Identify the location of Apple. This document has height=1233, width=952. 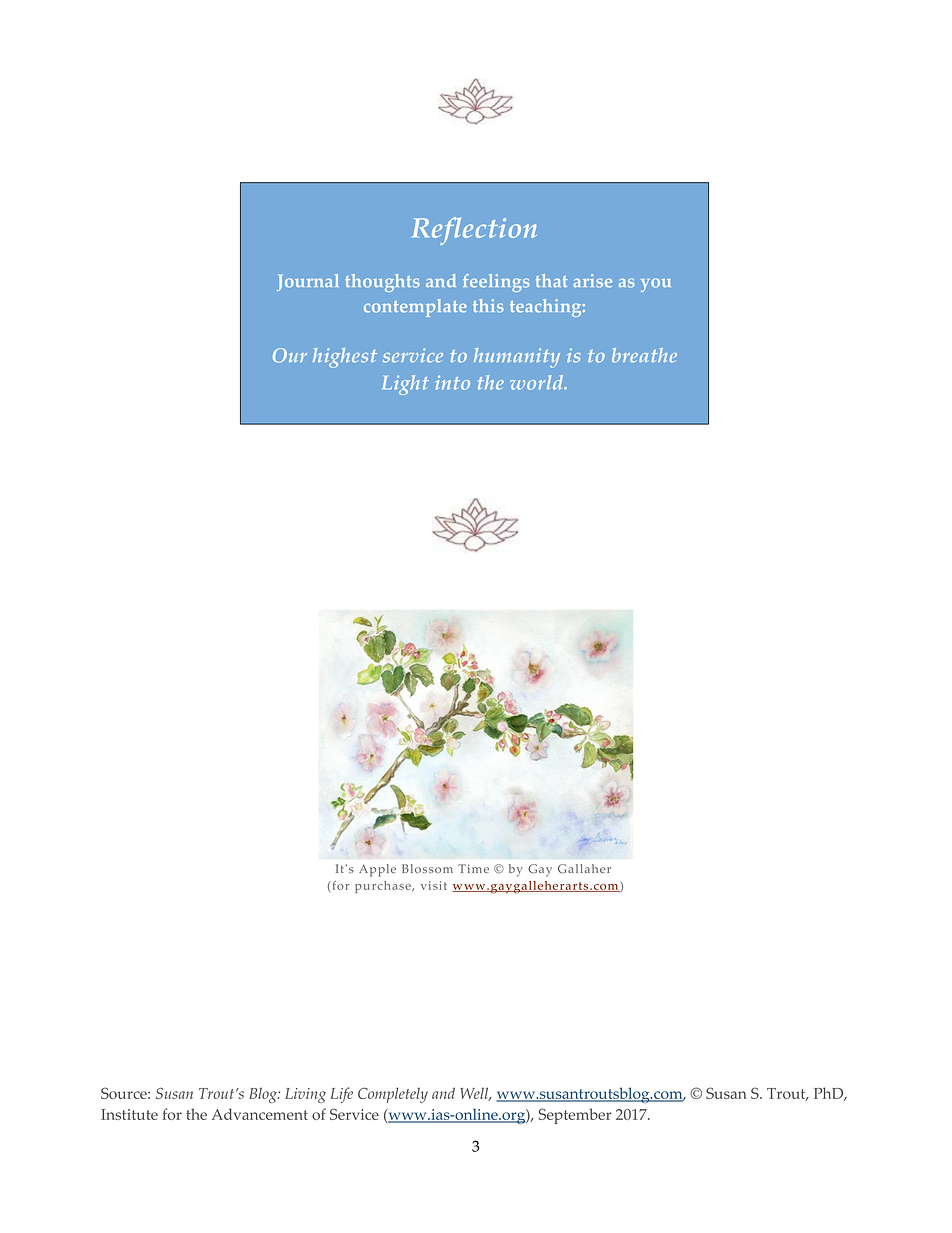
(377, 870).
